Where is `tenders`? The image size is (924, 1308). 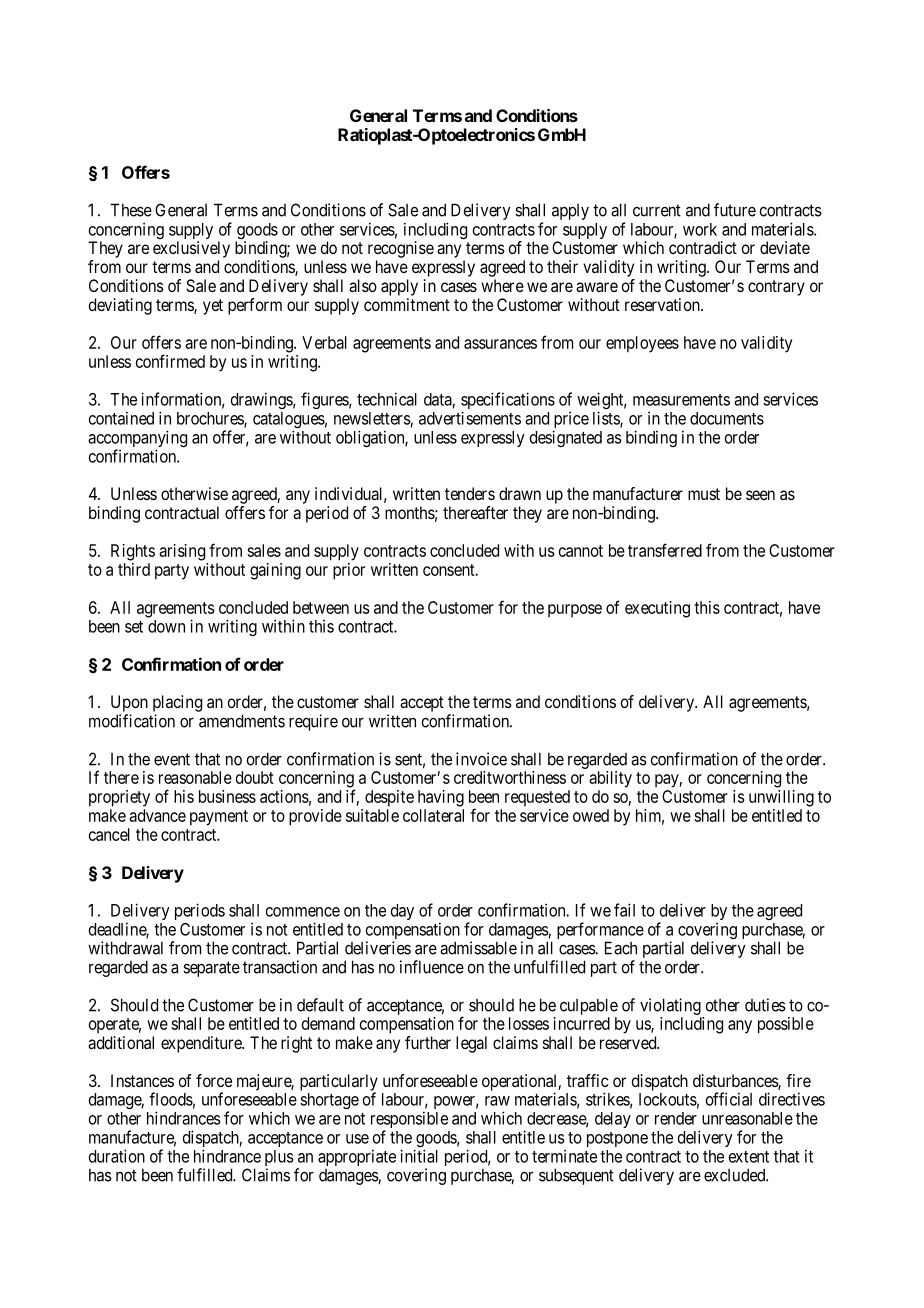 tenders is located at coordinates (470, 493).
